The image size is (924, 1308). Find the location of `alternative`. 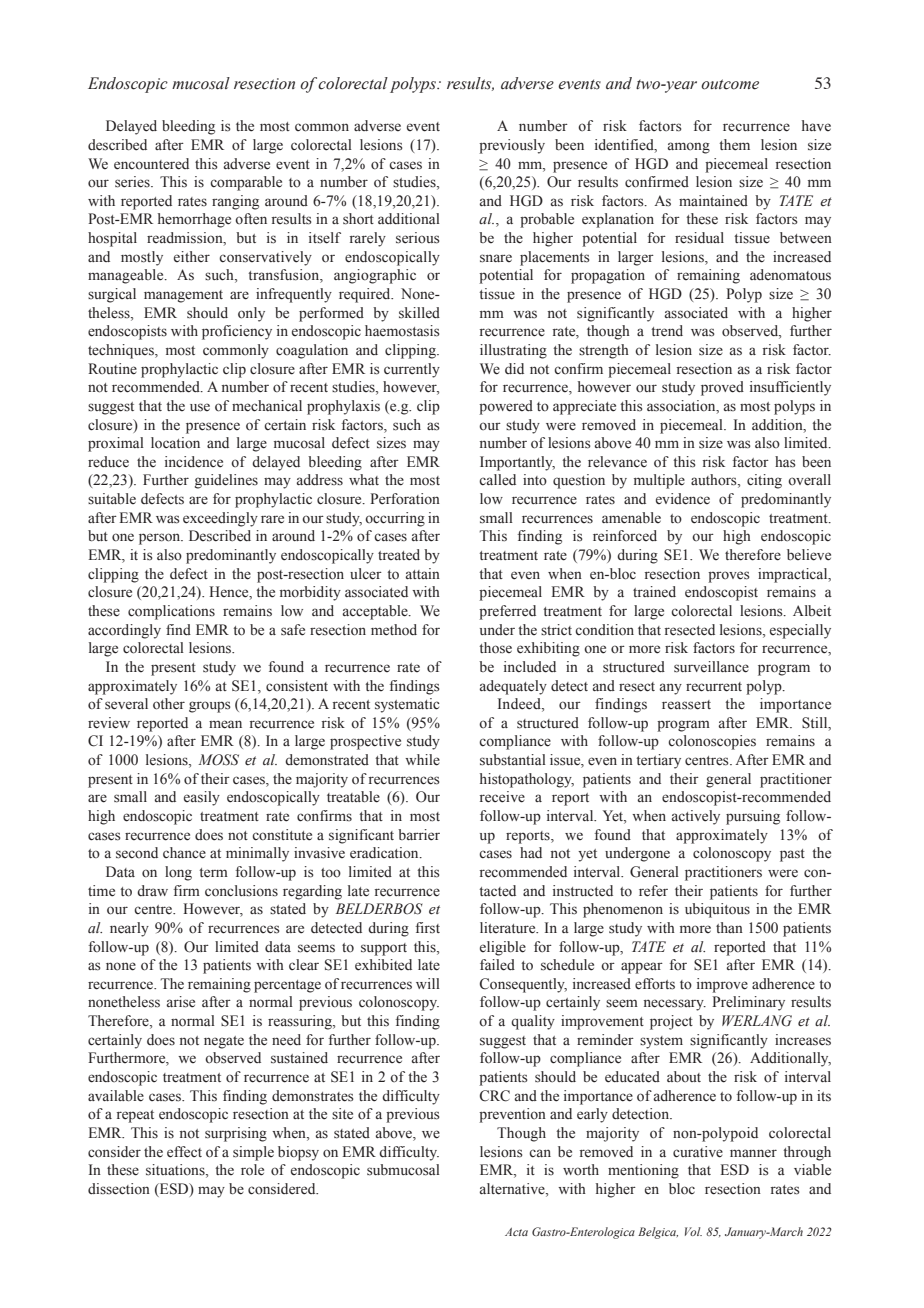

alternative is located at coordinates (513, 1190).
